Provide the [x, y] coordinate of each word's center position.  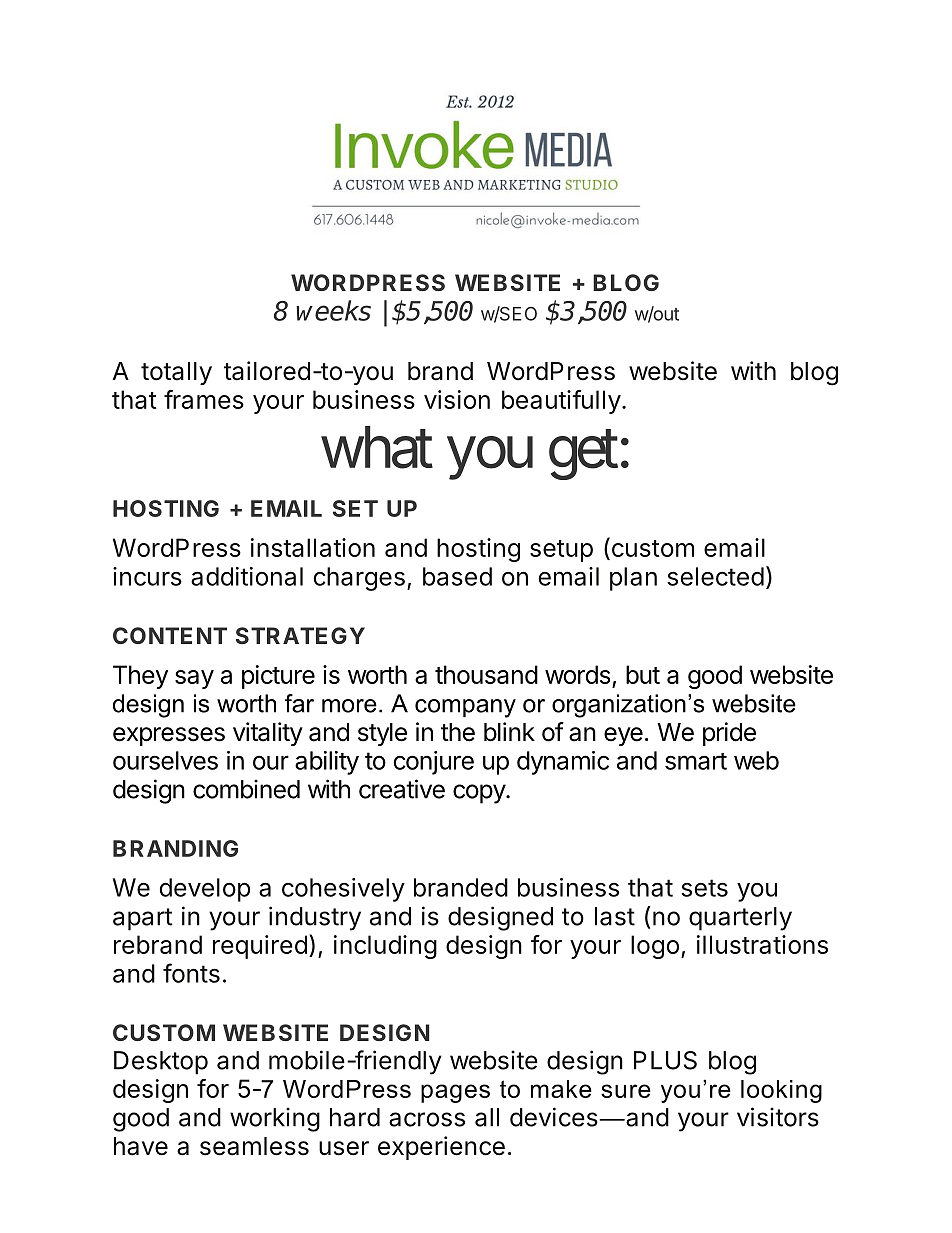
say [194, 679]
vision [457, 399]
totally [176, 373]
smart [696, 761]
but [643, 674]
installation [313, 547]
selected [715, 576]
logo [655, 947]
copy [480, 794]
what [377, 447]
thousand [486, 674]
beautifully [561, 402]
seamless [254, 1146]
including [385, 947]
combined [246, 789]
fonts [191, 973]
